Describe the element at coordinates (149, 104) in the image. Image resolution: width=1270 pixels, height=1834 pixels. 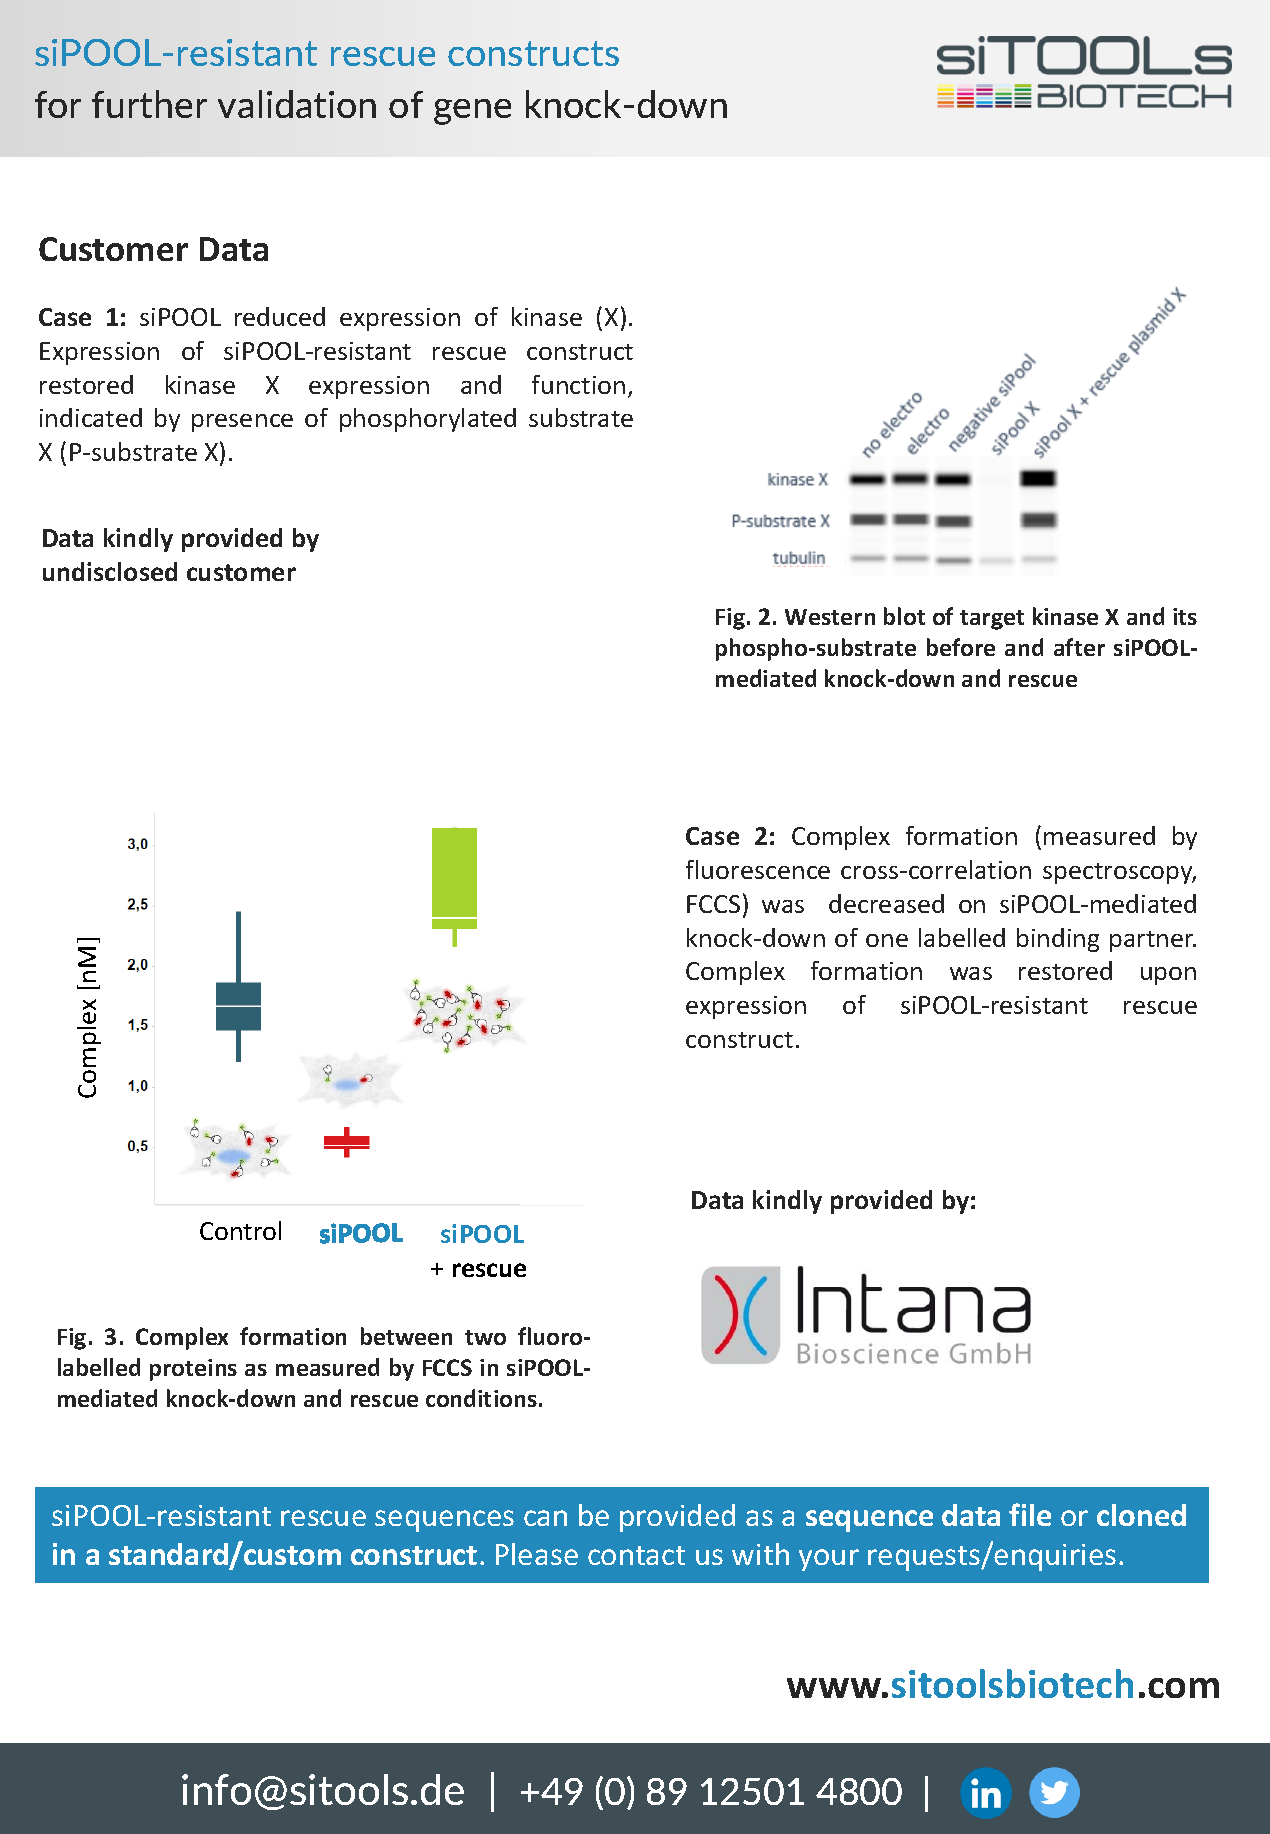
I see `further` at that location.
